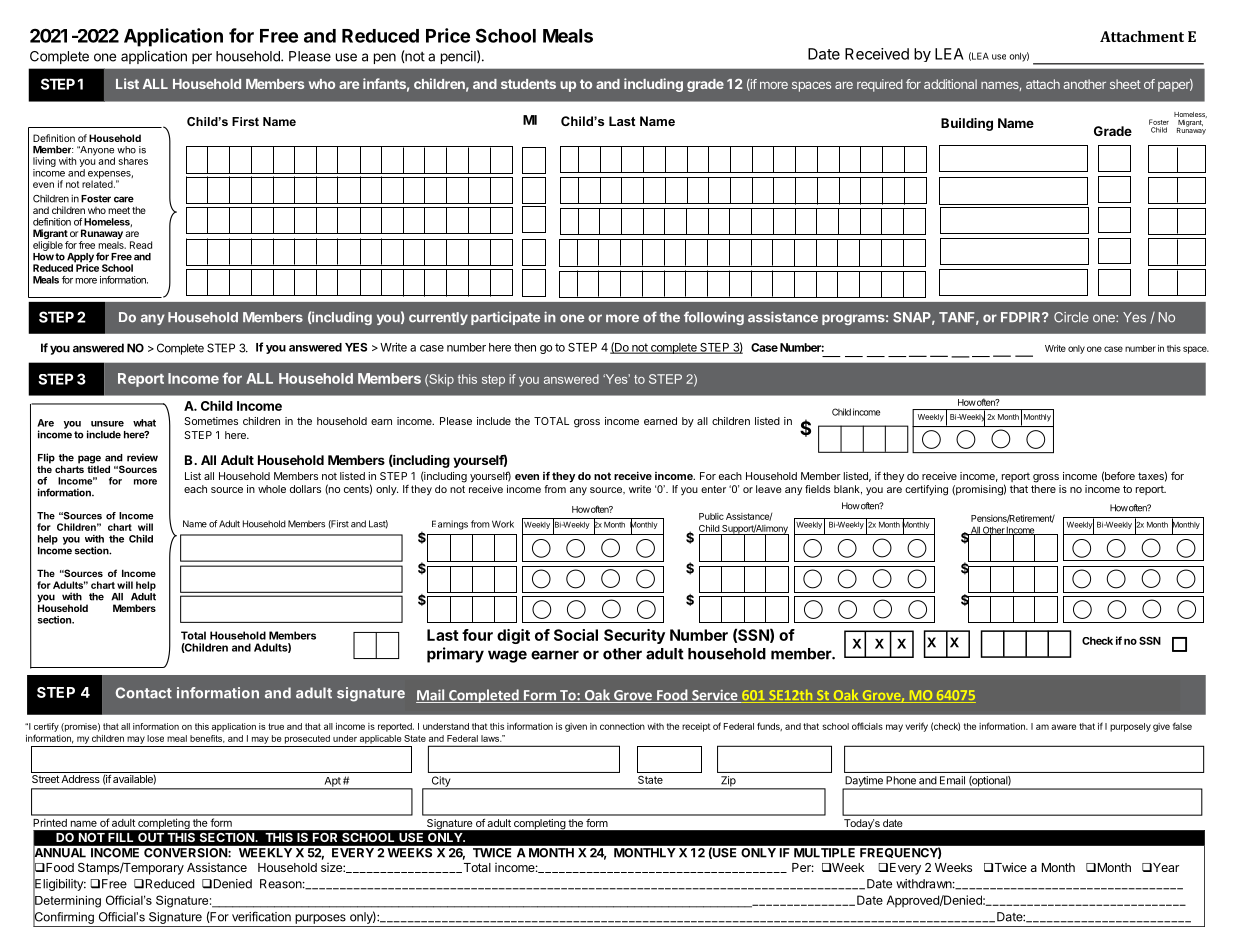 The width and height of the screenshot is (1233, 952). I want to click on students, so click(528, 84).
